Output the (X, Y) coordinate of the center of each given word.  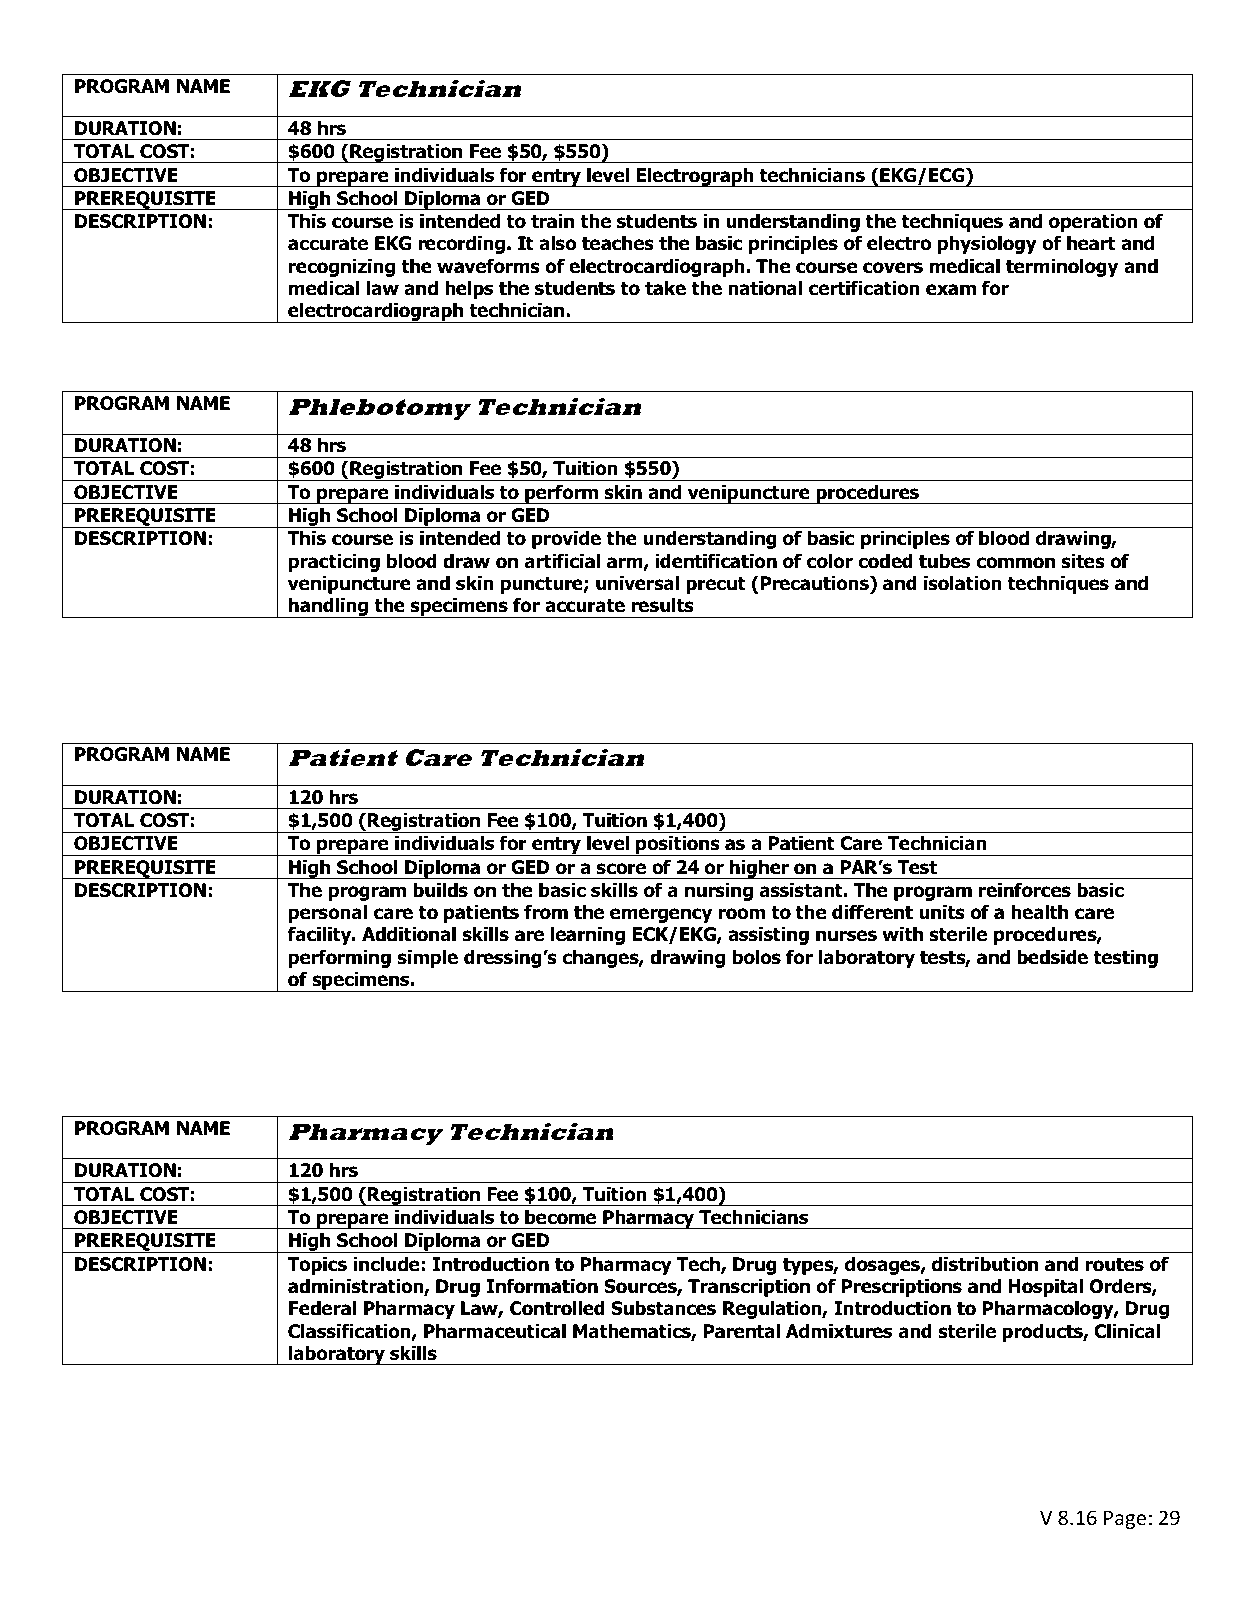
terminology (1062, 267)
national (765, 288)
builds (440, 890)
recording (461, 244)
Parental (742, 1331)
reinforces (1025, 890)
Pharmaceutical (495, 1331)
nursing (719, 891)
